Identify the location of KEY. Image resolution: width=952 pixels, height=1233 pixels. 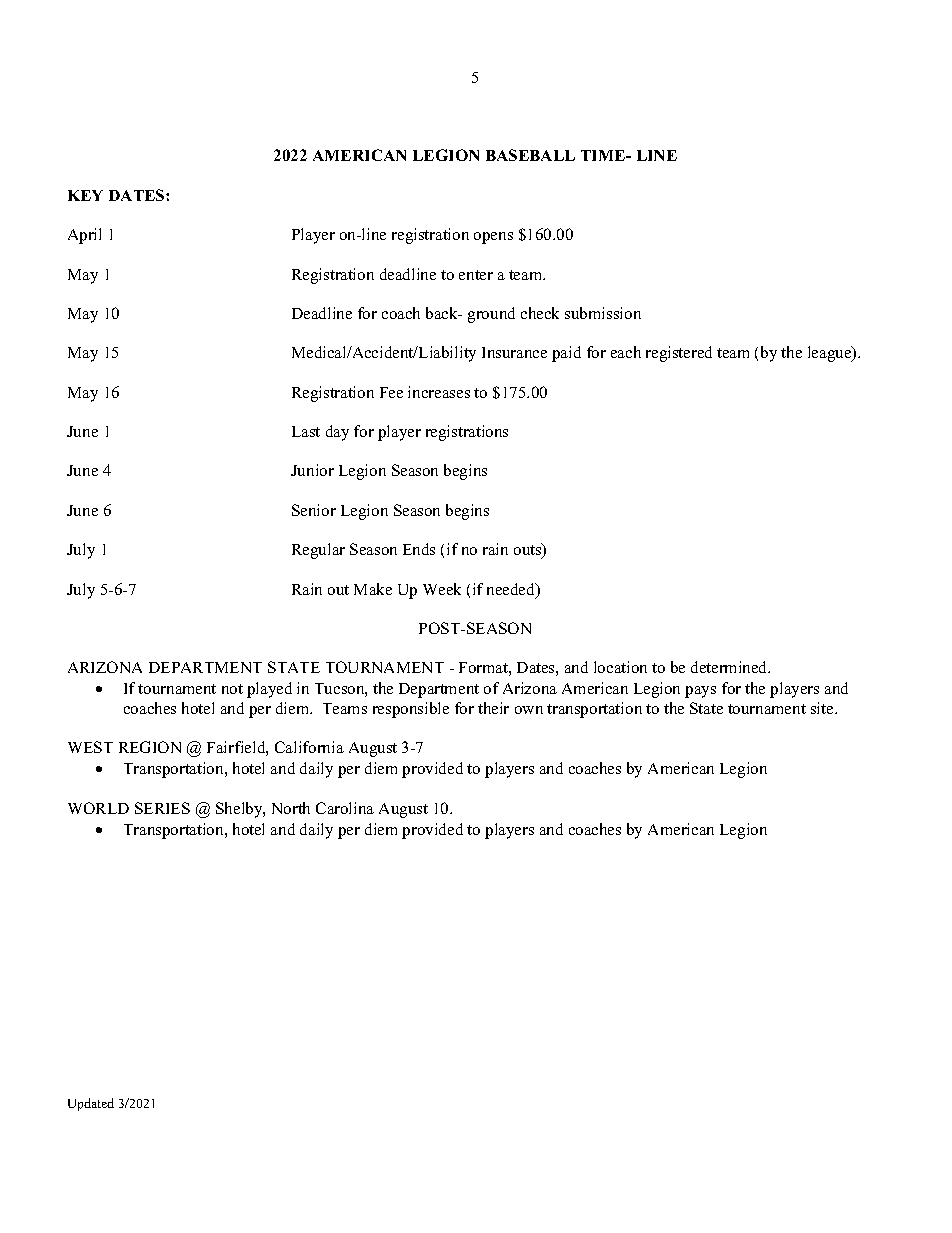
(85, 195).
